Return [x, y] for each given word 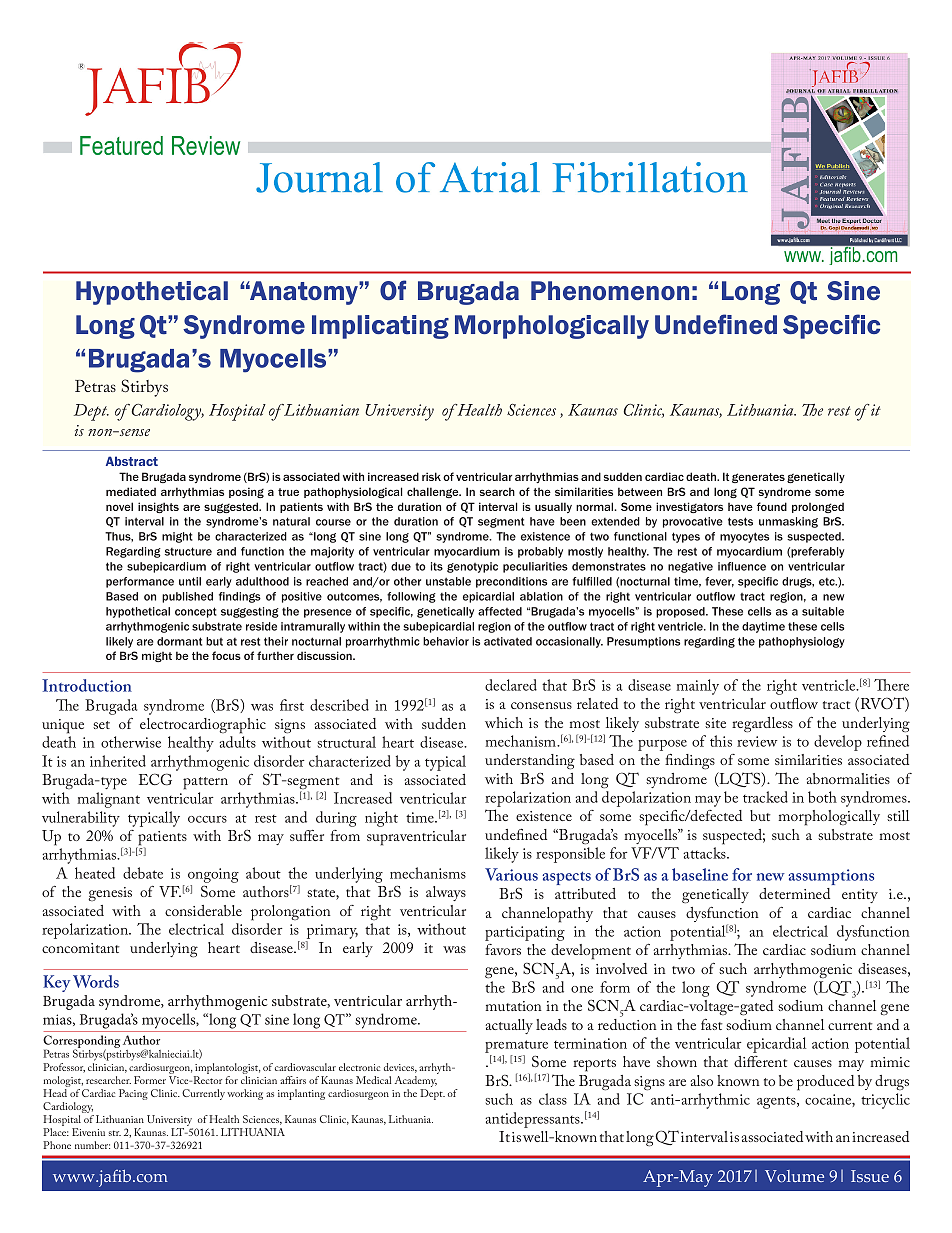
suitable [823, 611]
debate [143, 873]
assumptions [831, 877]
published [187, 597]
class [553, 1099]
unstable [448, 581]
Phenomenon [610, 291]
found [772, 506]
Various [511, 874]
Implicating [380, 327]
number [92, 1145]
